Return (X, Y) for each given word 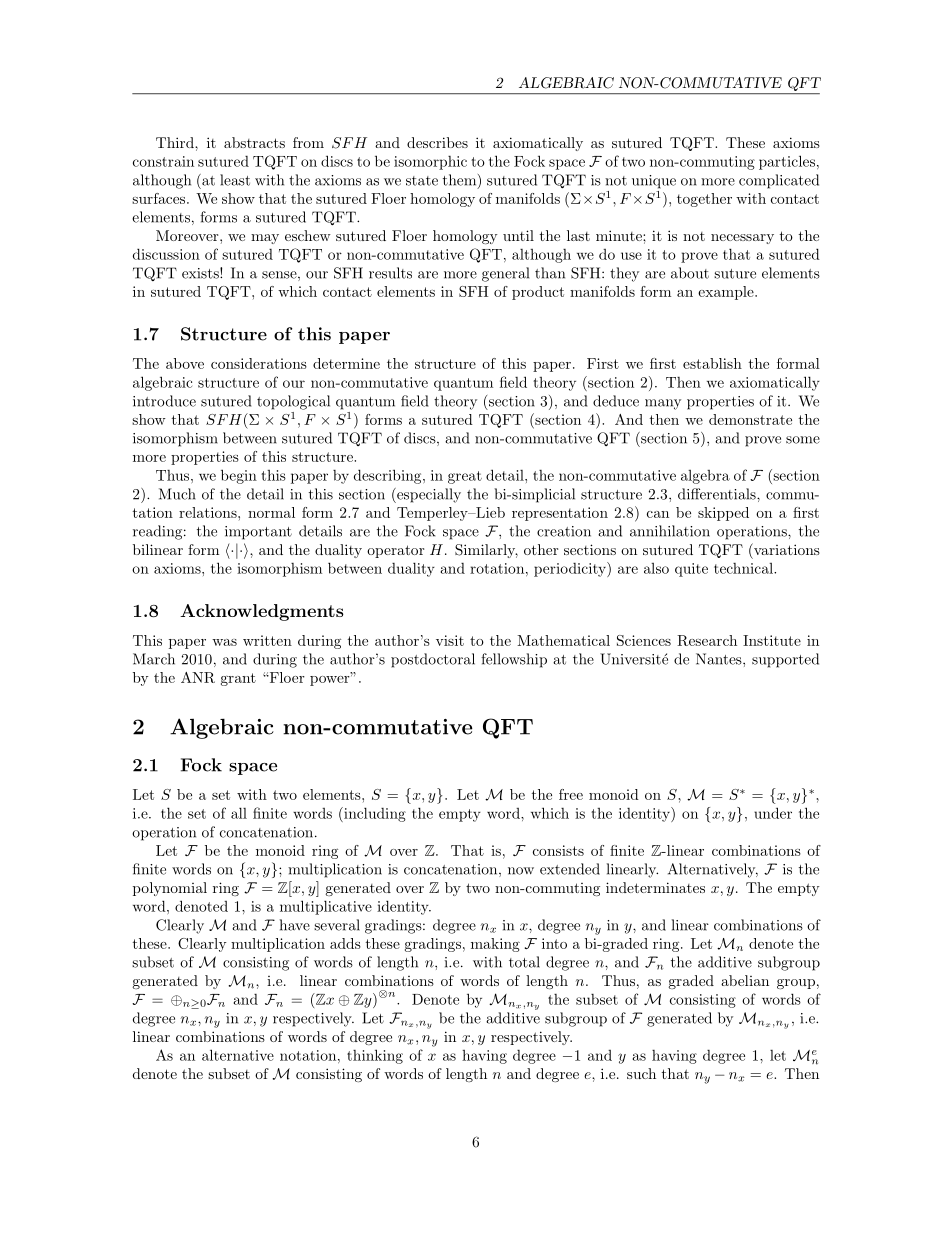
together (704, 200)
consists (558, 850)
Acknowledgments (262, 612)
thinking (375, 1056)
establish (712, 363)
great (465, 477)
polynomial (170, 889)
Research (707, 640)
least (235, 180)
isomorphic (430, 163)
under (773, 813)
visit (450, 640)
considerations (259, 363)
